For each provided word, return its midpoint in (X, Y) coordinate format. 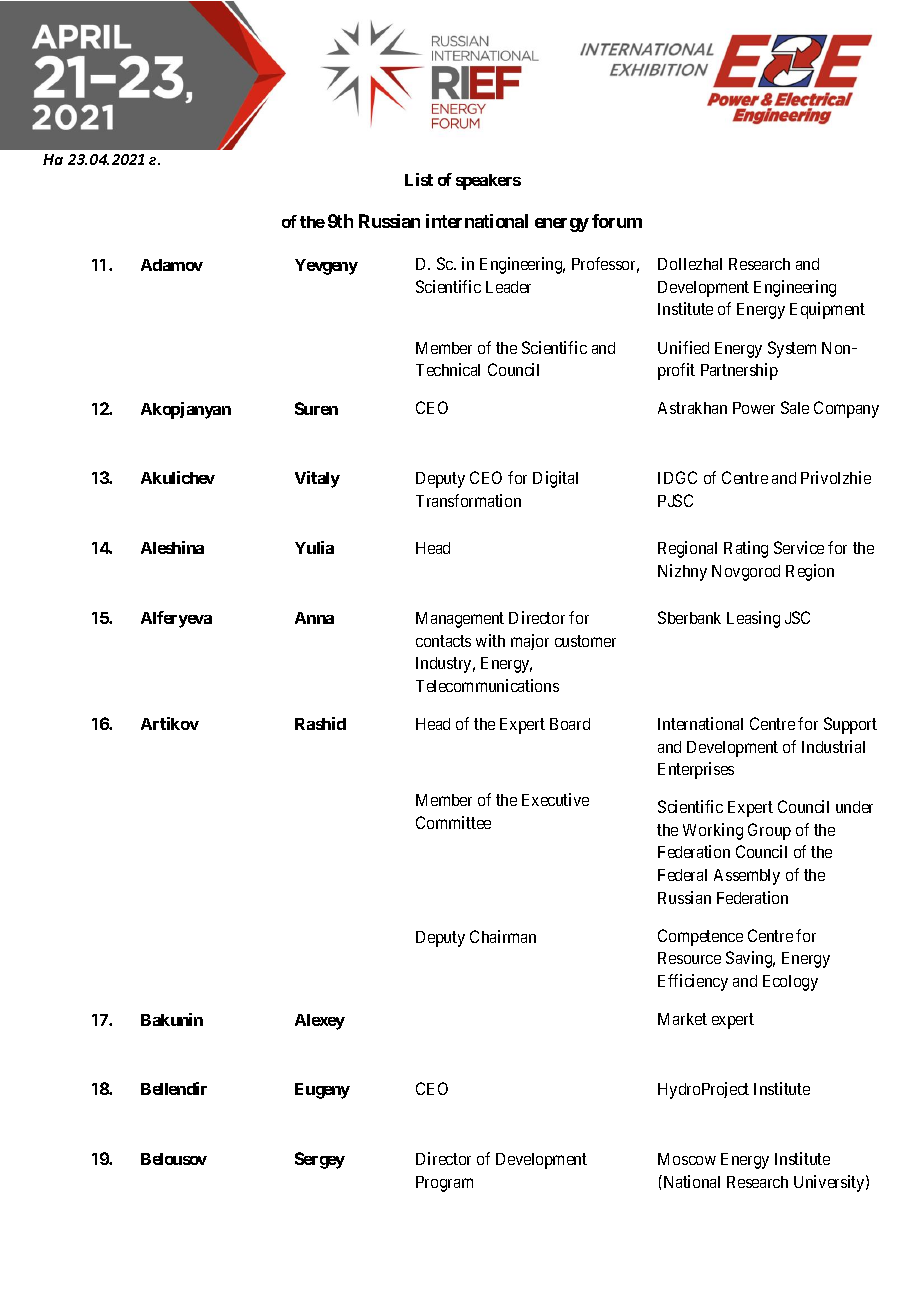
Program (444, 1184)
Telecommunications (487, 685)
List (419, 179)
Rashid (320, 723)
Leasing (753, 619)
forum (617, 221)
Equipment (827, 310)
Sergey (320, 1160)
